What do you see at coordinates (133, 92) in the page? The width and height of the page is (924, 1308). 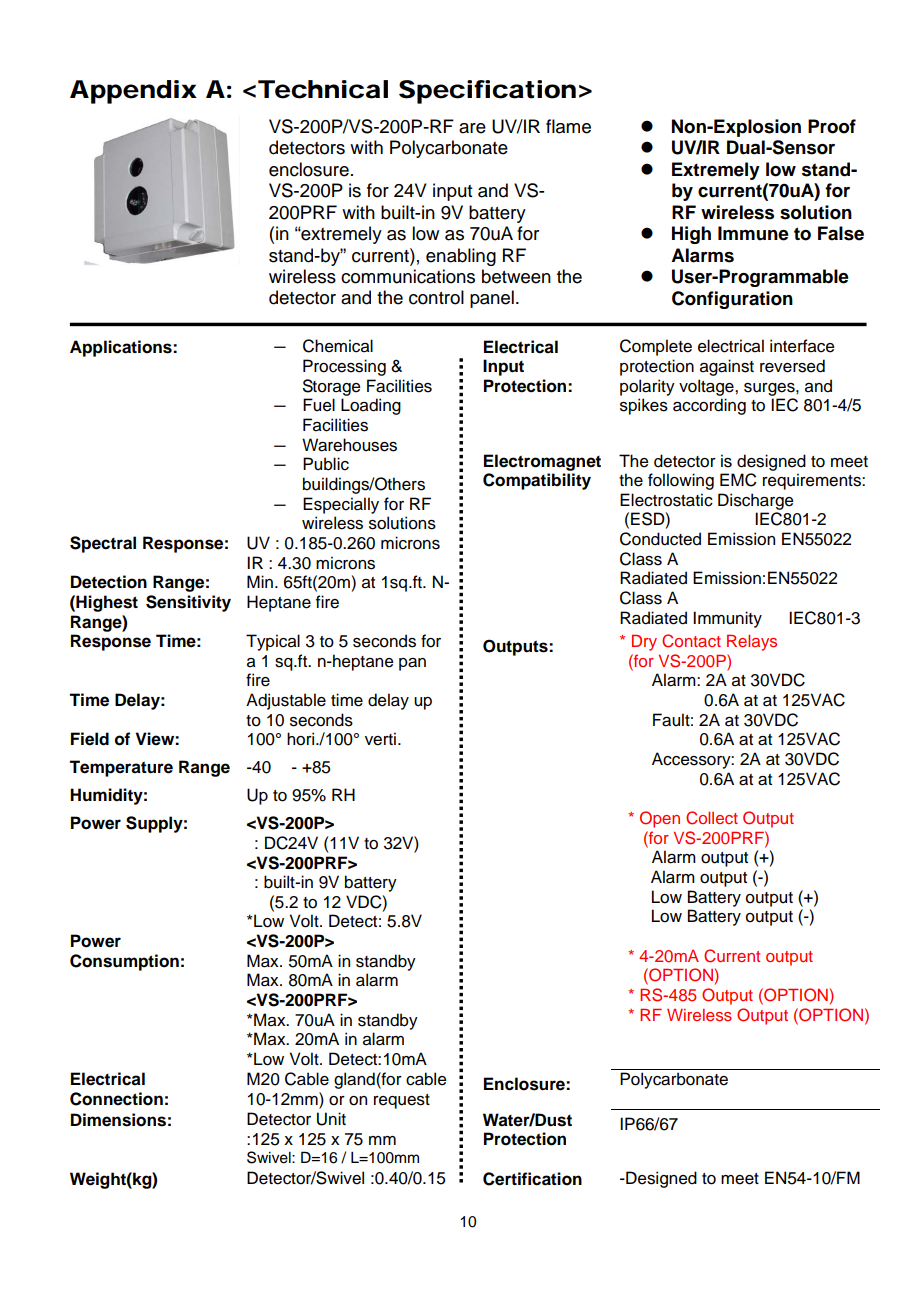 I see `Appendix` at bounding box center [133, 92].
